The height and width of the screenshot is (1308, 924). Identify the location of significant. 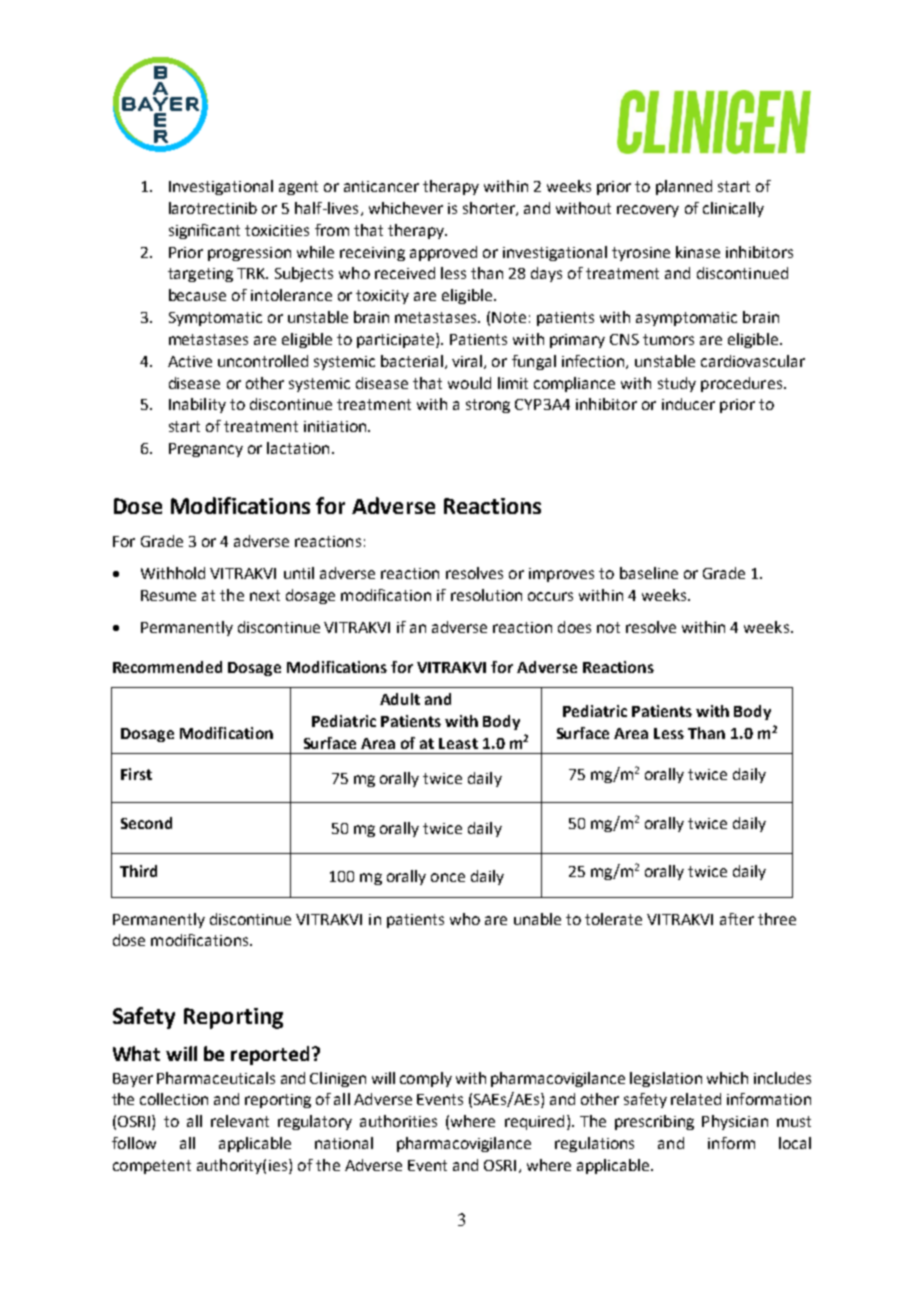
(204, 231).
